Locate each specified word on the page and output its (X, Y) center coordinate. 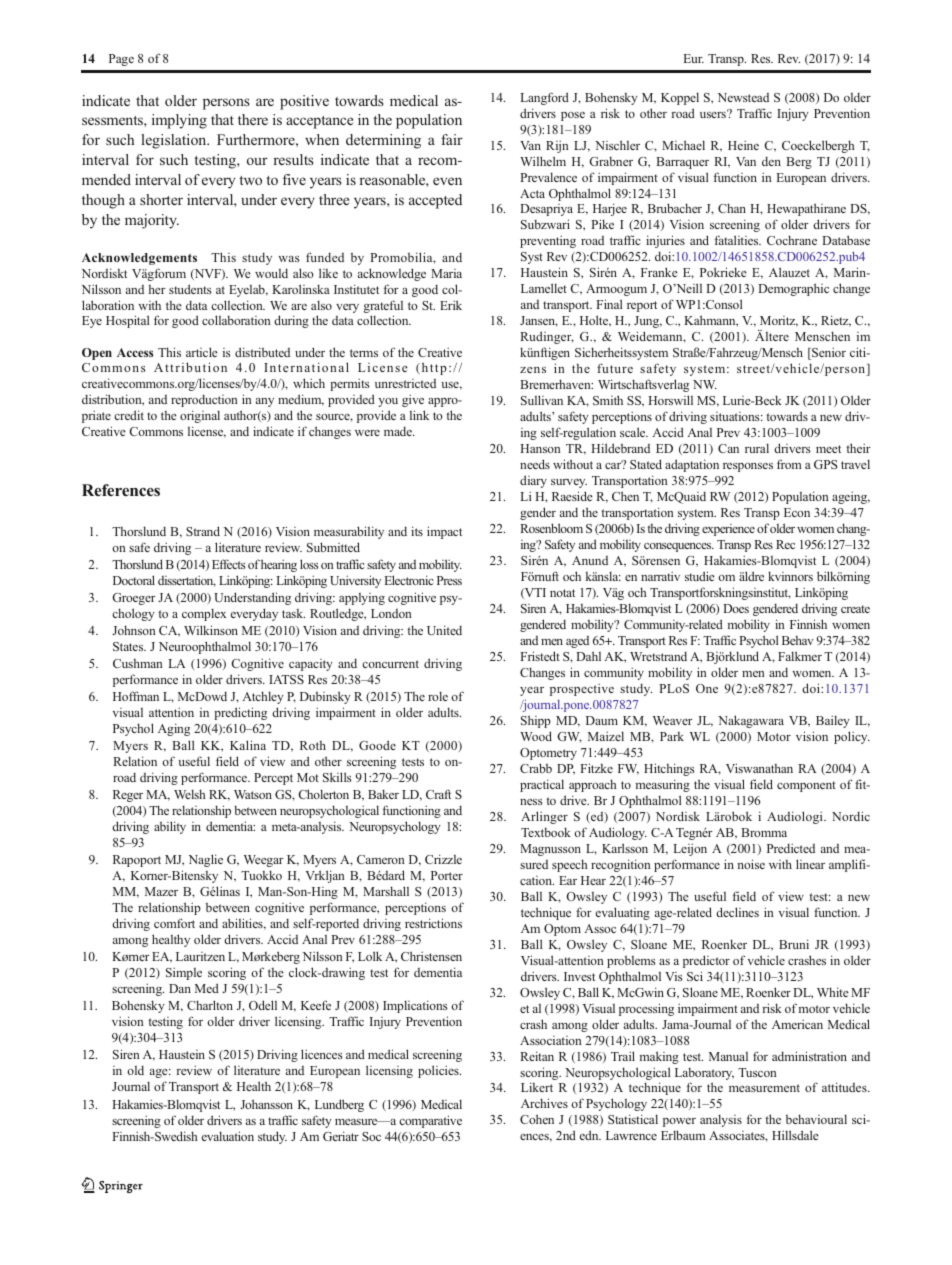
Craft (438, 794)
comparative (430, 1121)
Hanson (540, 448)
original (200, 416)
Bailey (833, 721)
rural (757, 448)
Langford (544, 98)
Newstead (743, 97)
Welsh (190, 794)
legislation (175, 141)
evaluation (228, 1136)
